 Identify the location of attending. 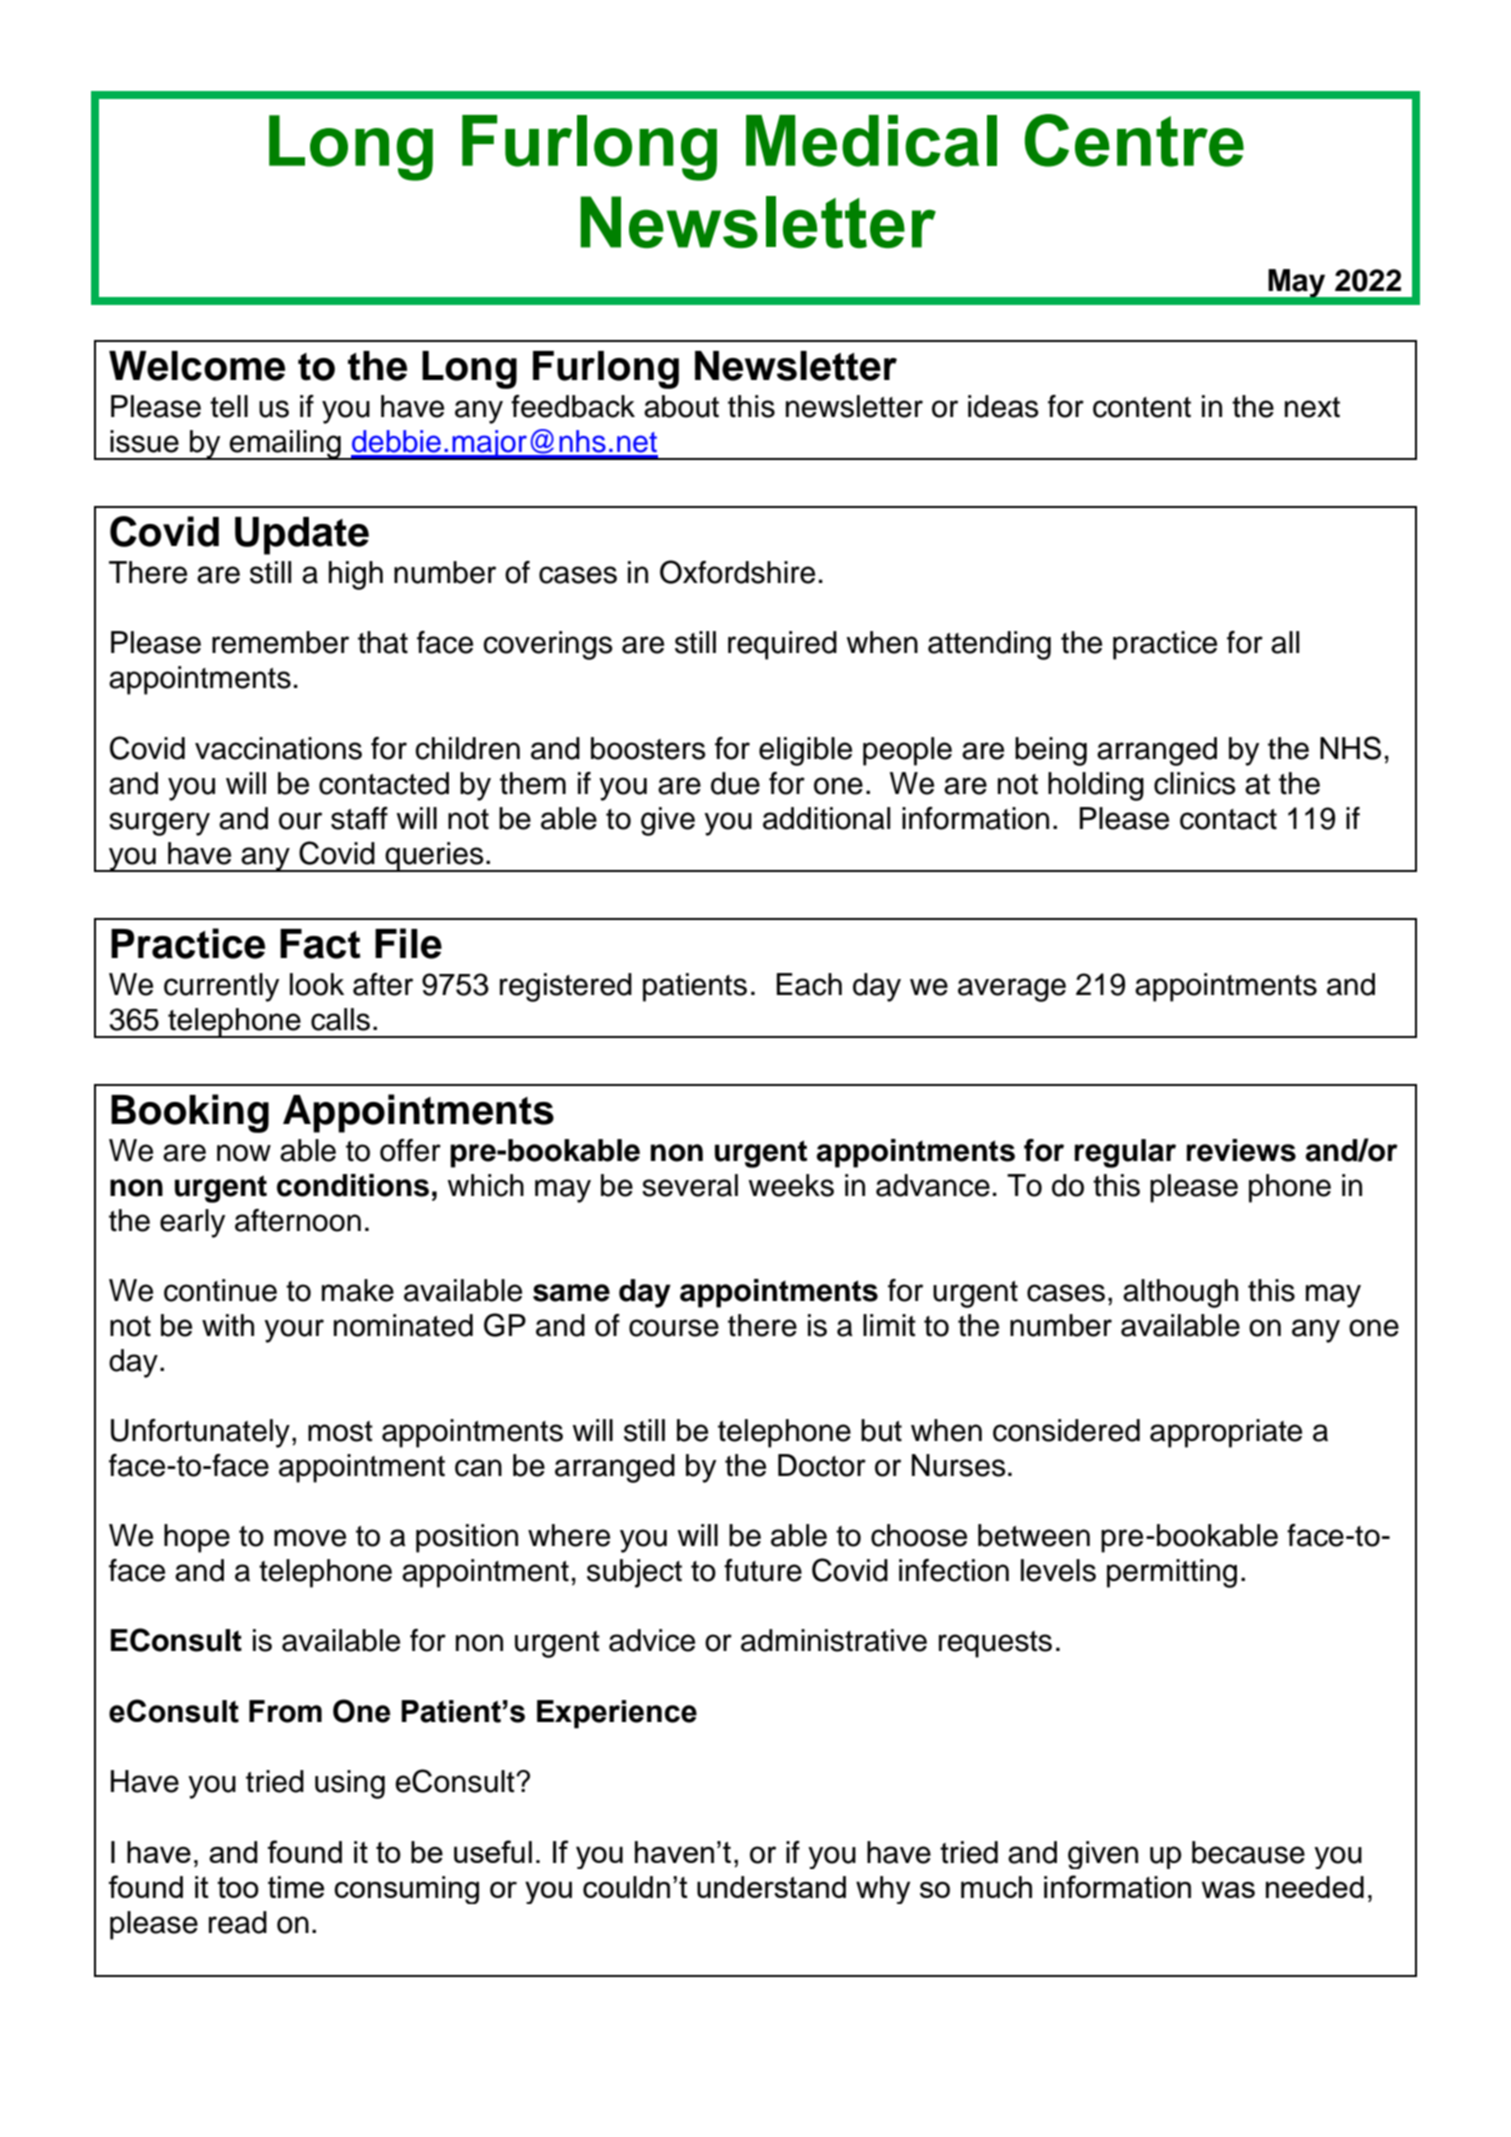
(989, 645).
